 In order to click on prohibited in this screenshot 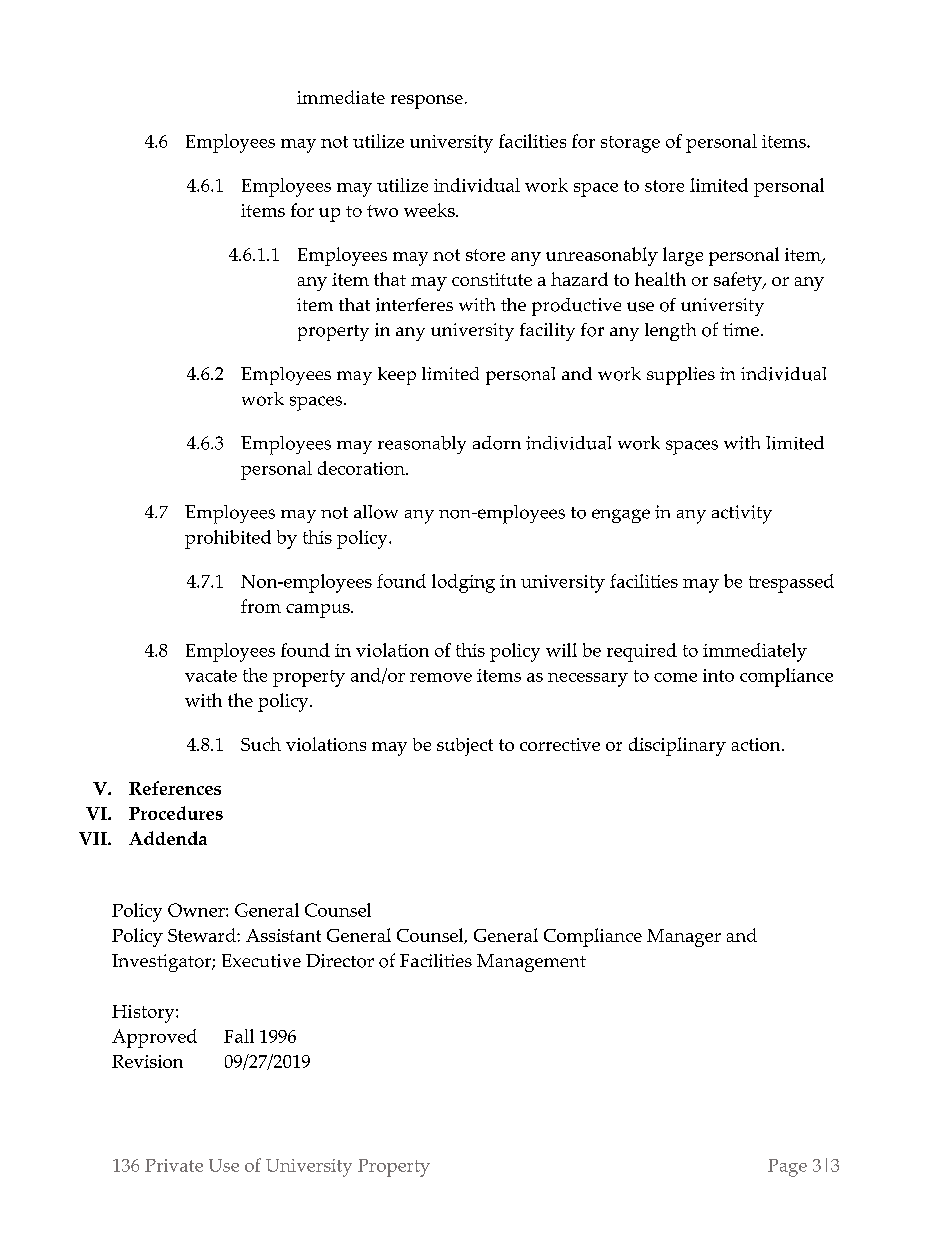, I will do `click(228, 539)`.
